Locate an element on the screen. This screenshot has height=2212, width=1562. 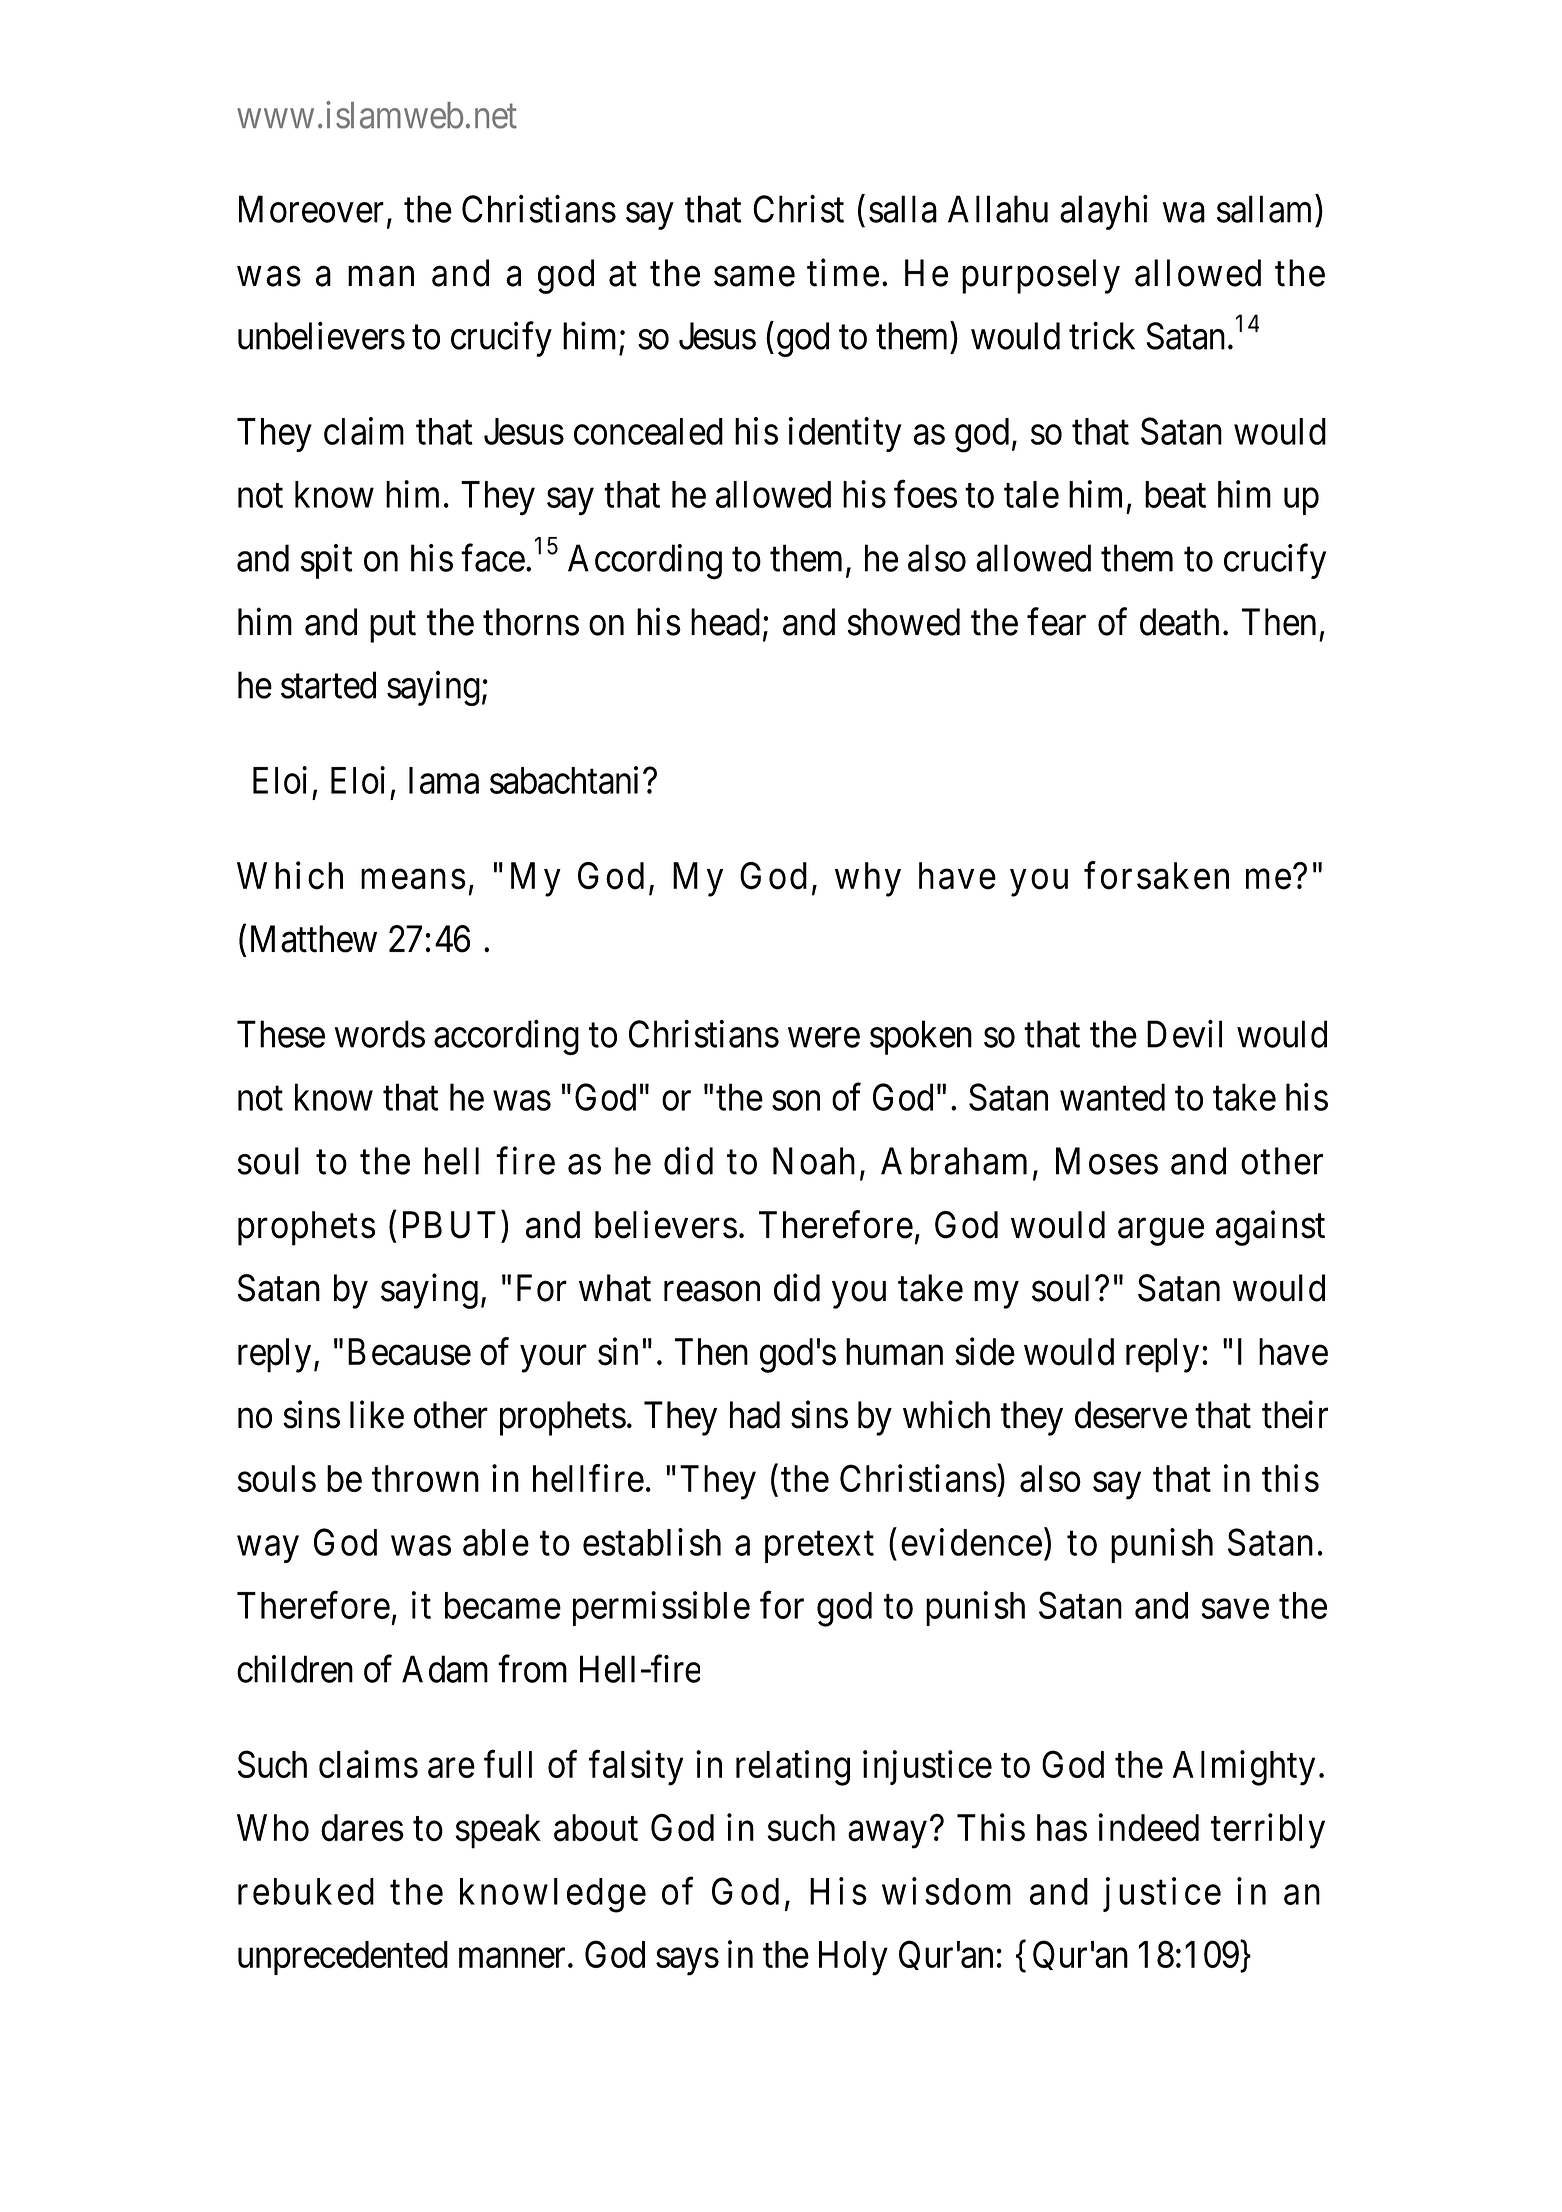
alayhi is located at coordinates (1104, 212).
